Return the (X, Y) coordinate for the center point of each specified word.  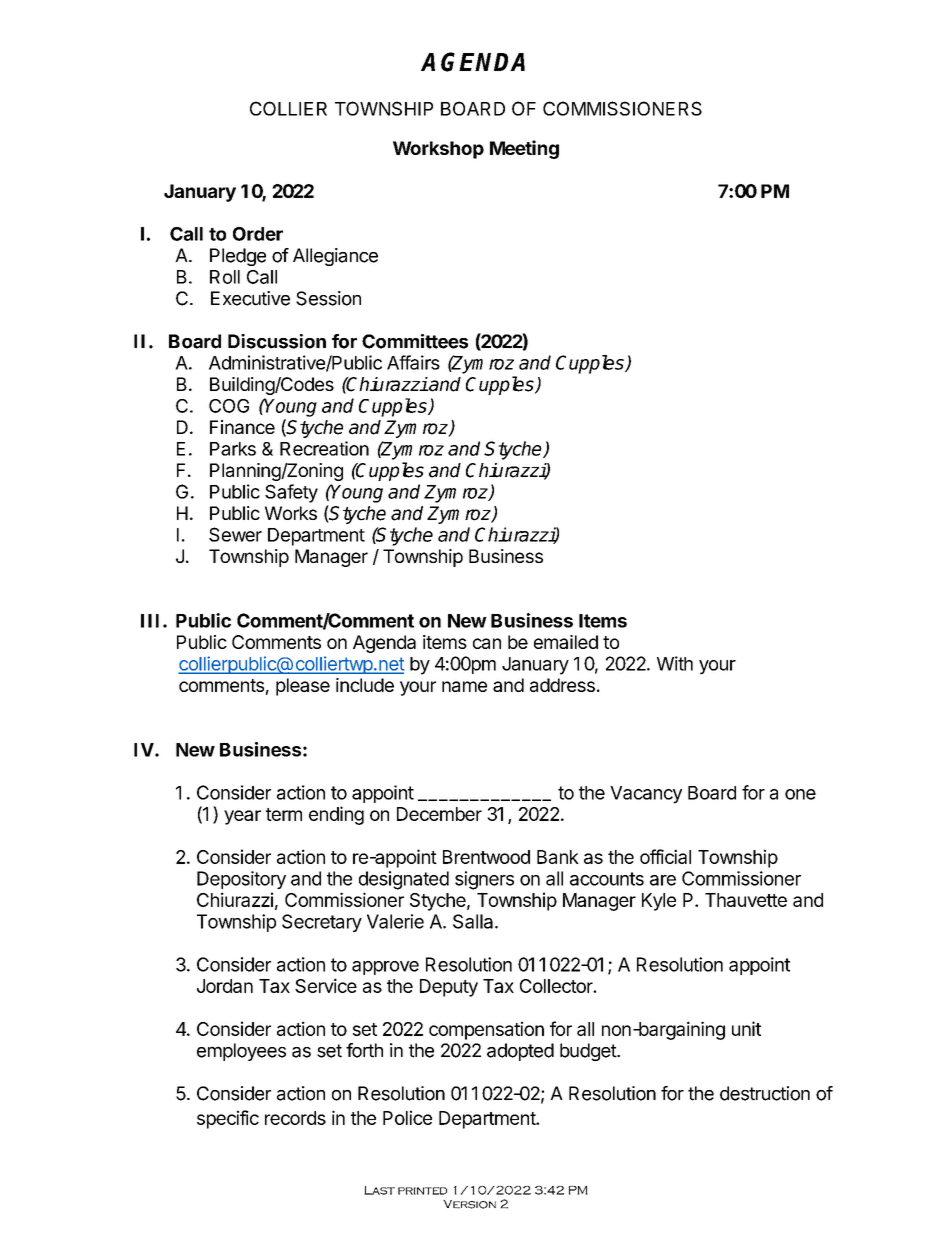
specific (228, 1119)
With (675, 663)
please (303, 687)
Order (258, 234)
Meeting (524, 149)
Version (469, 1204)
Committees (415, 341)
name (464, 686)
